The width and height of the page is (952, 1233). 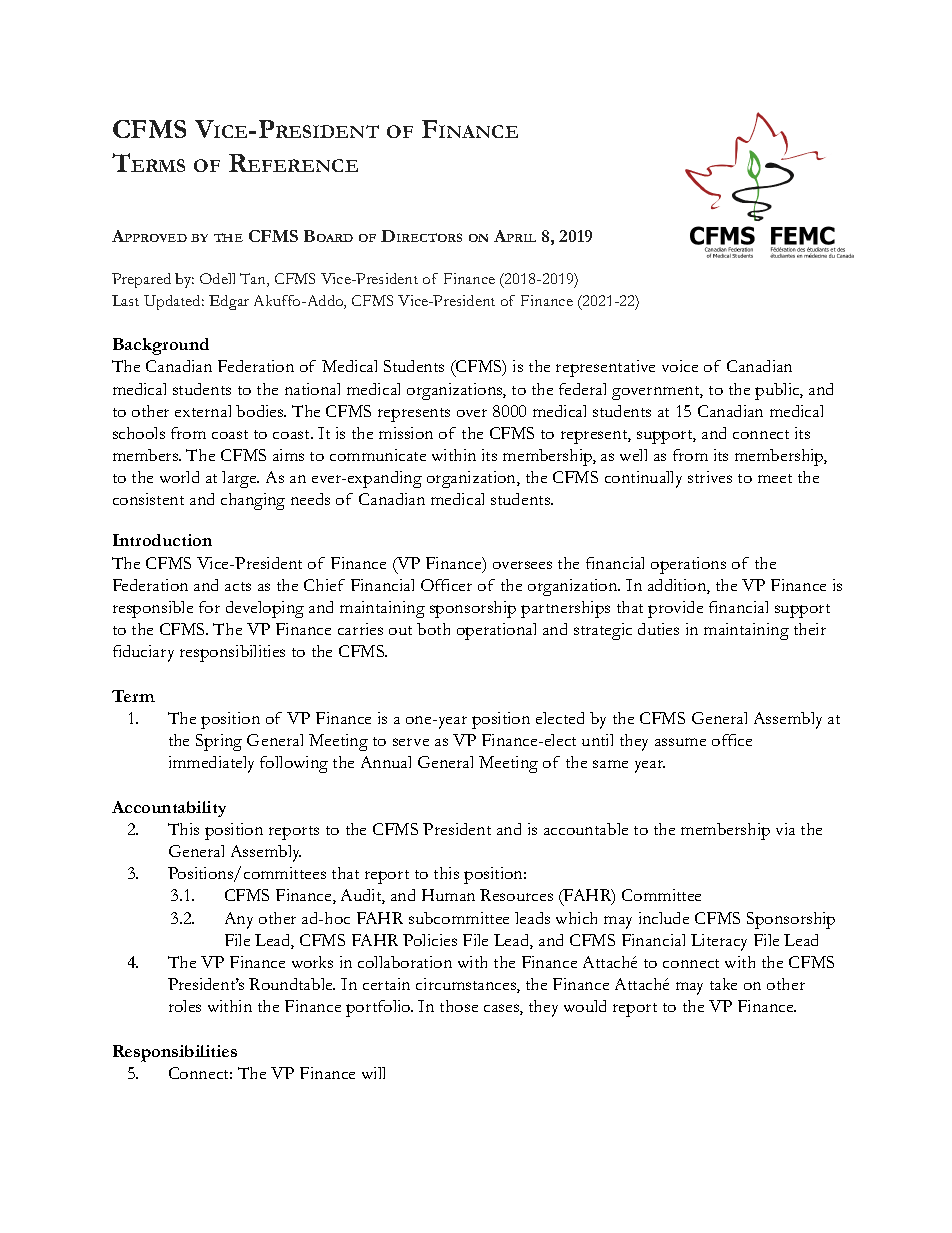 What do you see at coordinates (582, 389) in the page?
I see `federal` at bounding box center [582, 389].
